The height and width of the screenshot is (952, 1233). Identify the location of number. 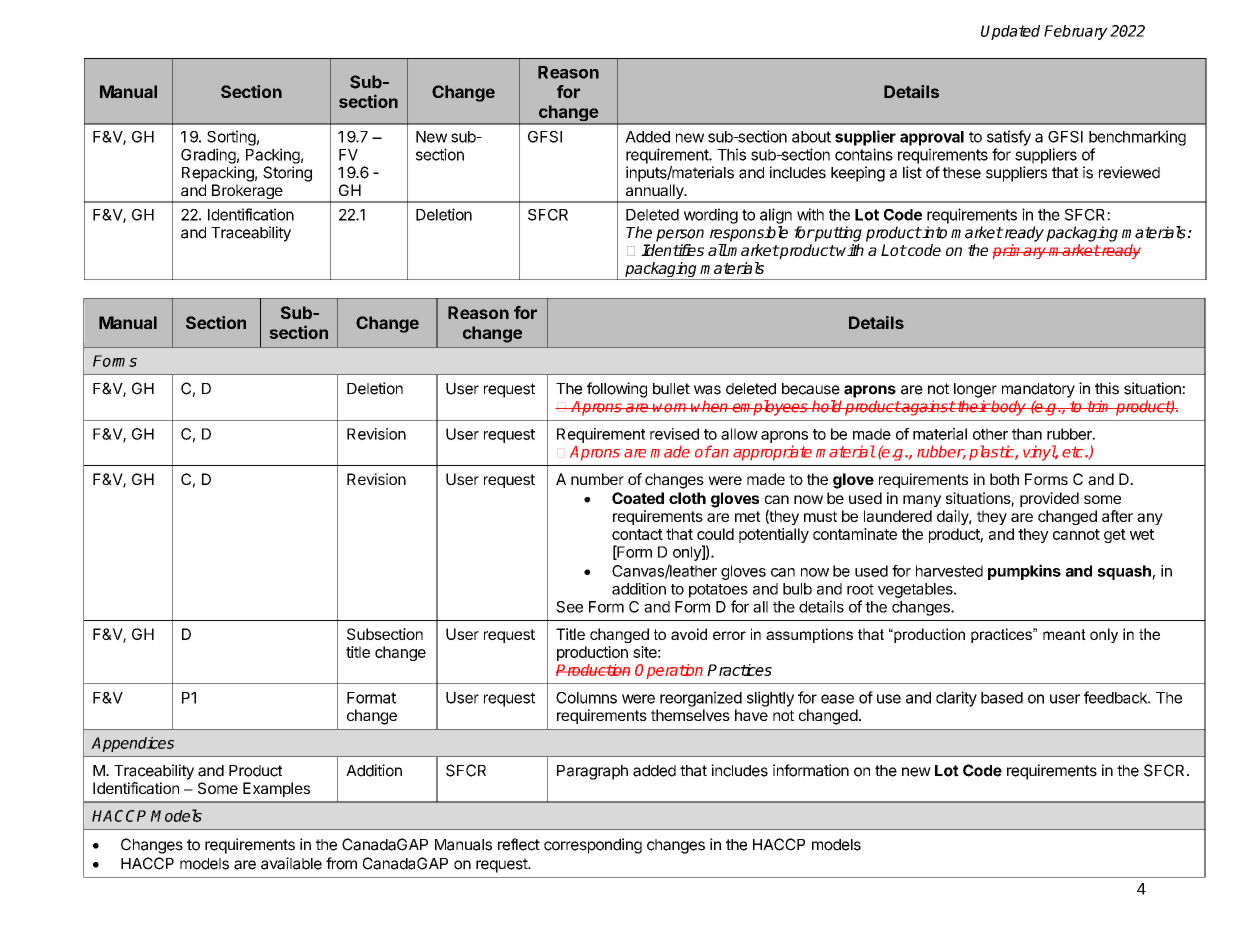
(597, 479).
